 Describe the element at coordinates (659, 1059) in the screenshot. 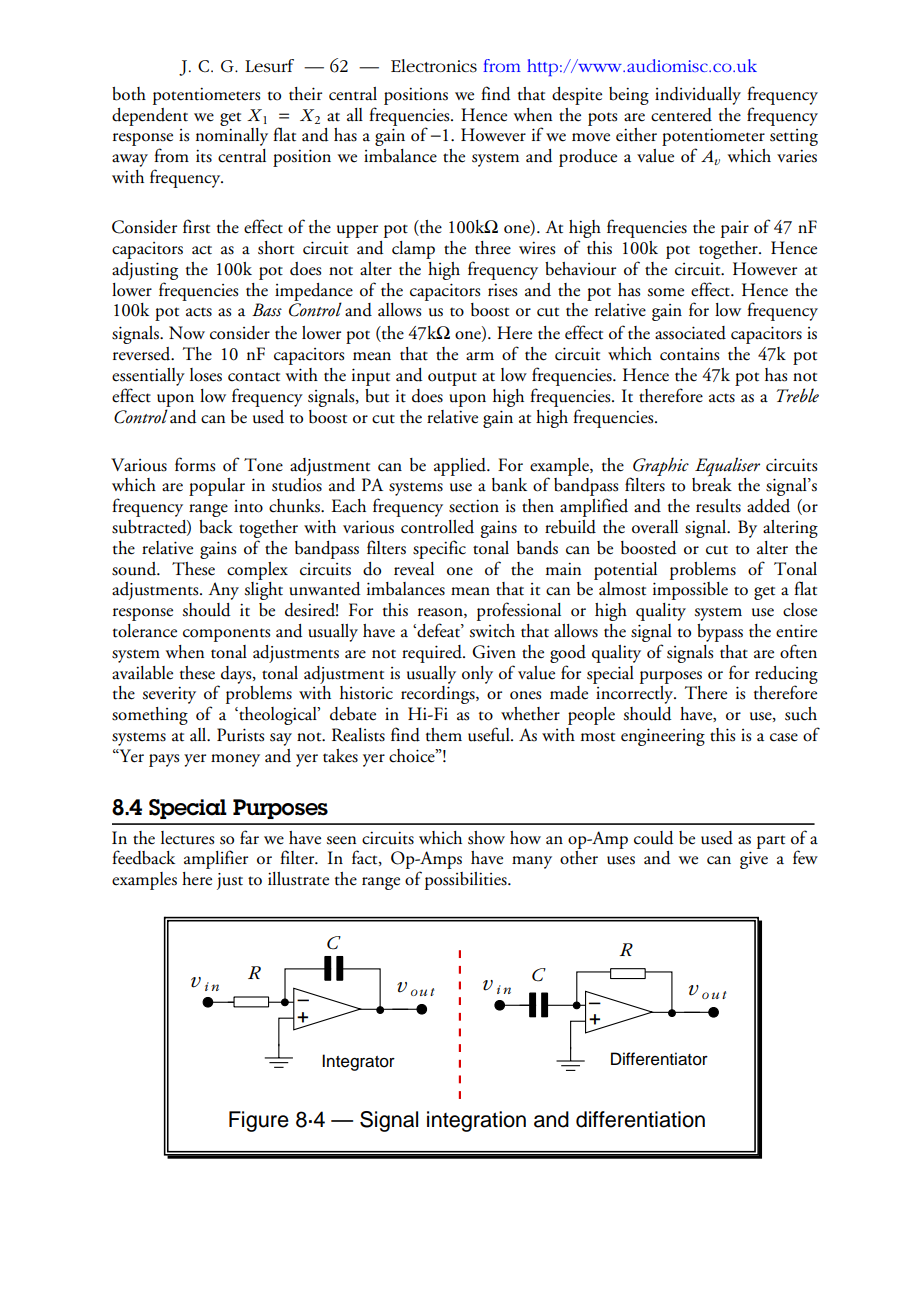

I see `Differentiator` at that location.
